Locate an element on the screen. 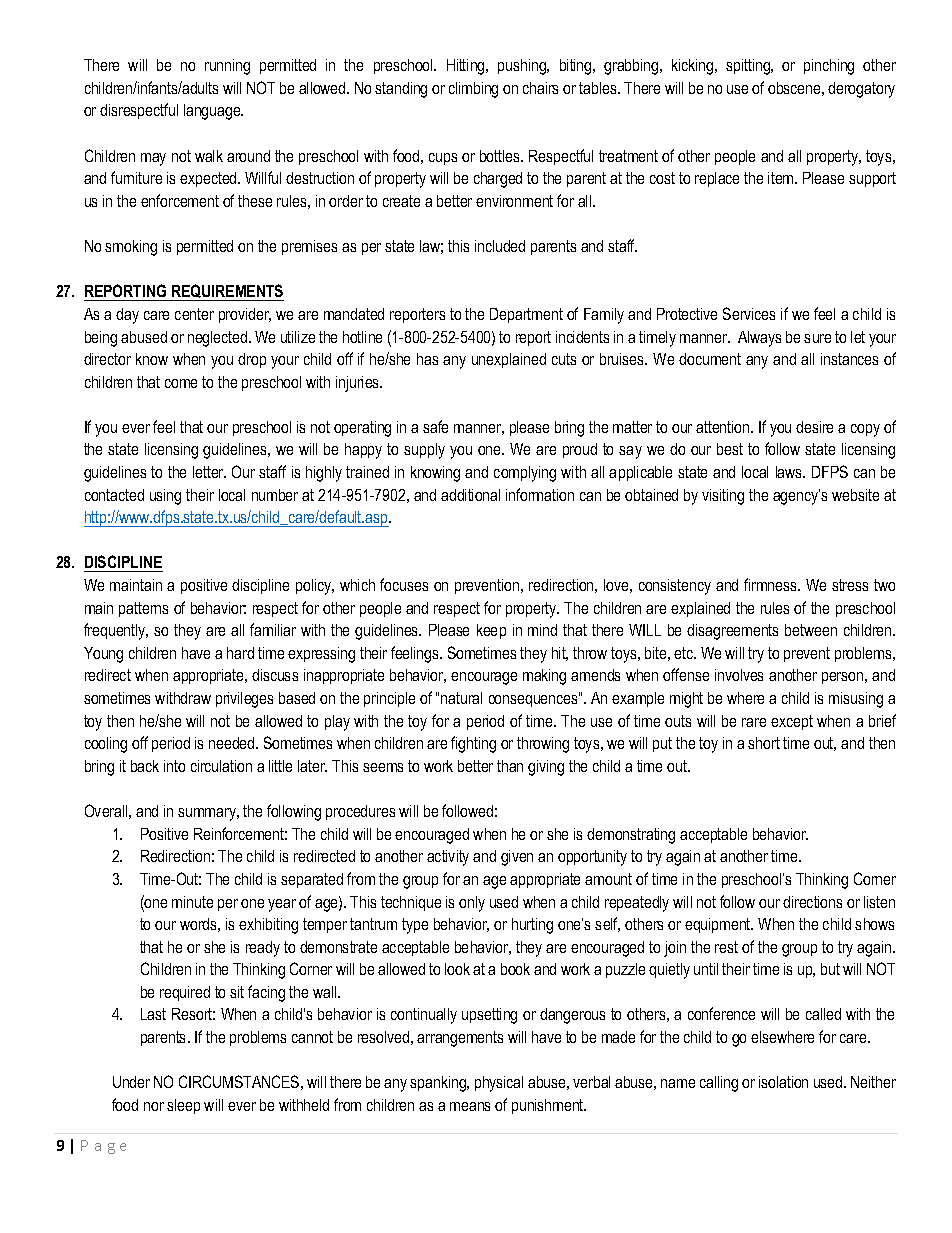  natural is located at coordinates (461, 698).
